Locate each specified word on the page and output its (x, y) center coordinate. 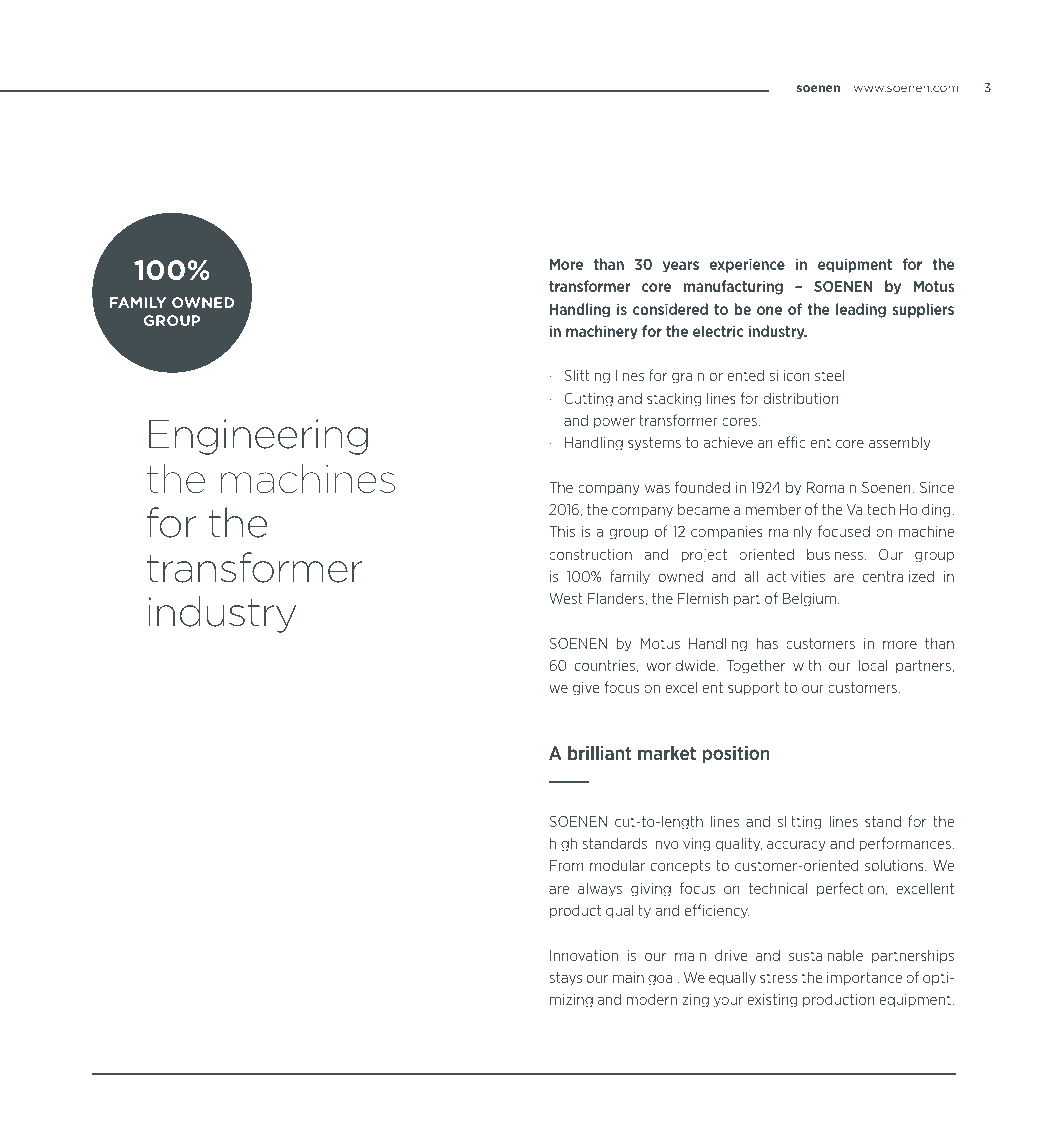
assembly (899, 443)
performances (906, 844)
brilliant (599, 753)
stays (565, 979)
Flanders (617, 599)
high (563, 844)
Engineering (258, 437)
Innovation (584, 955)
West (566, 598)
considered (670, 309)
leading (861, 310)
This (562, 531)
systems (654, 444)
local (873, 665)
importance (864, 978)
